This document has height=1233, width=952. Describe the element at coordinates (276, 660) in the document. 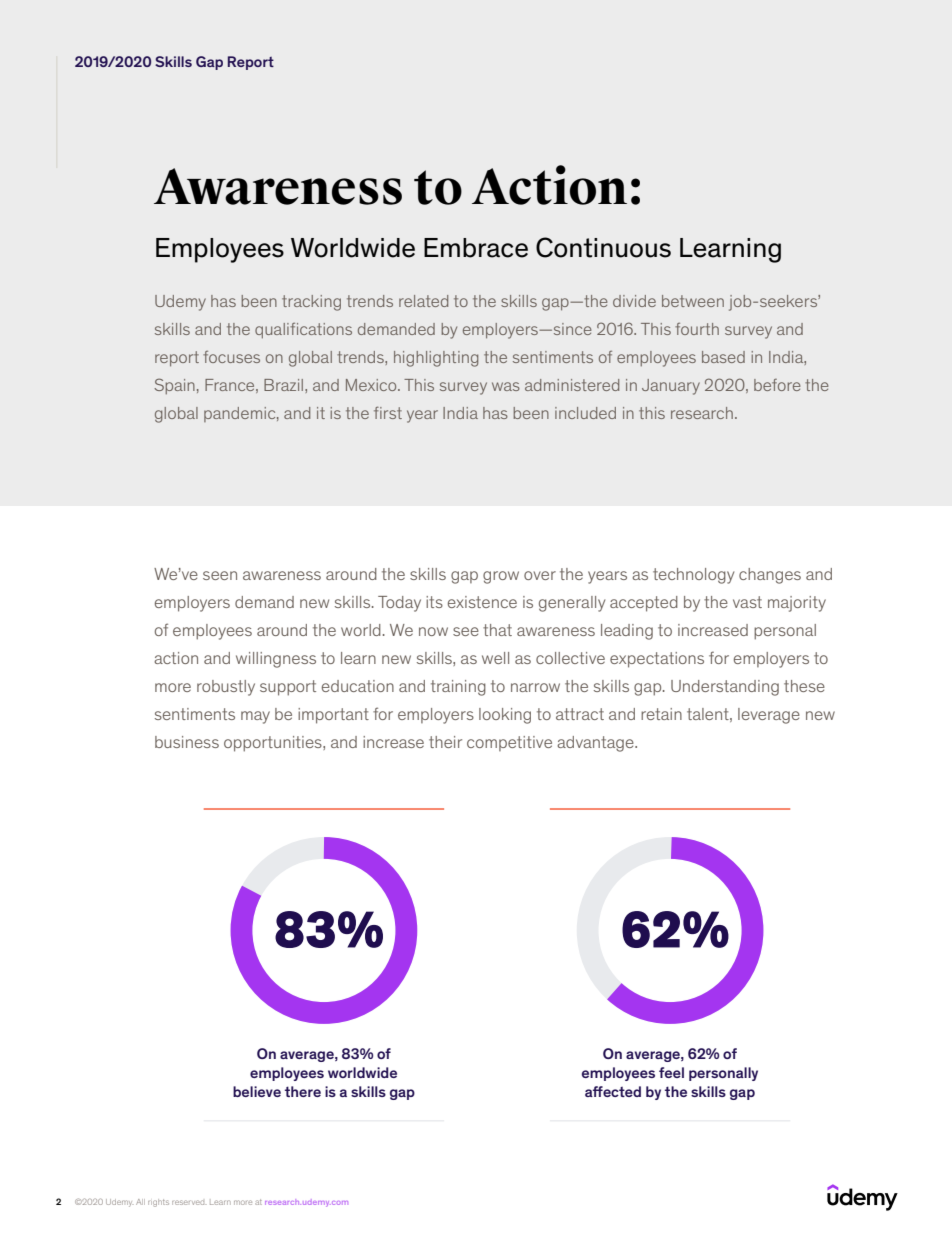

I see `willingness` at that location.
